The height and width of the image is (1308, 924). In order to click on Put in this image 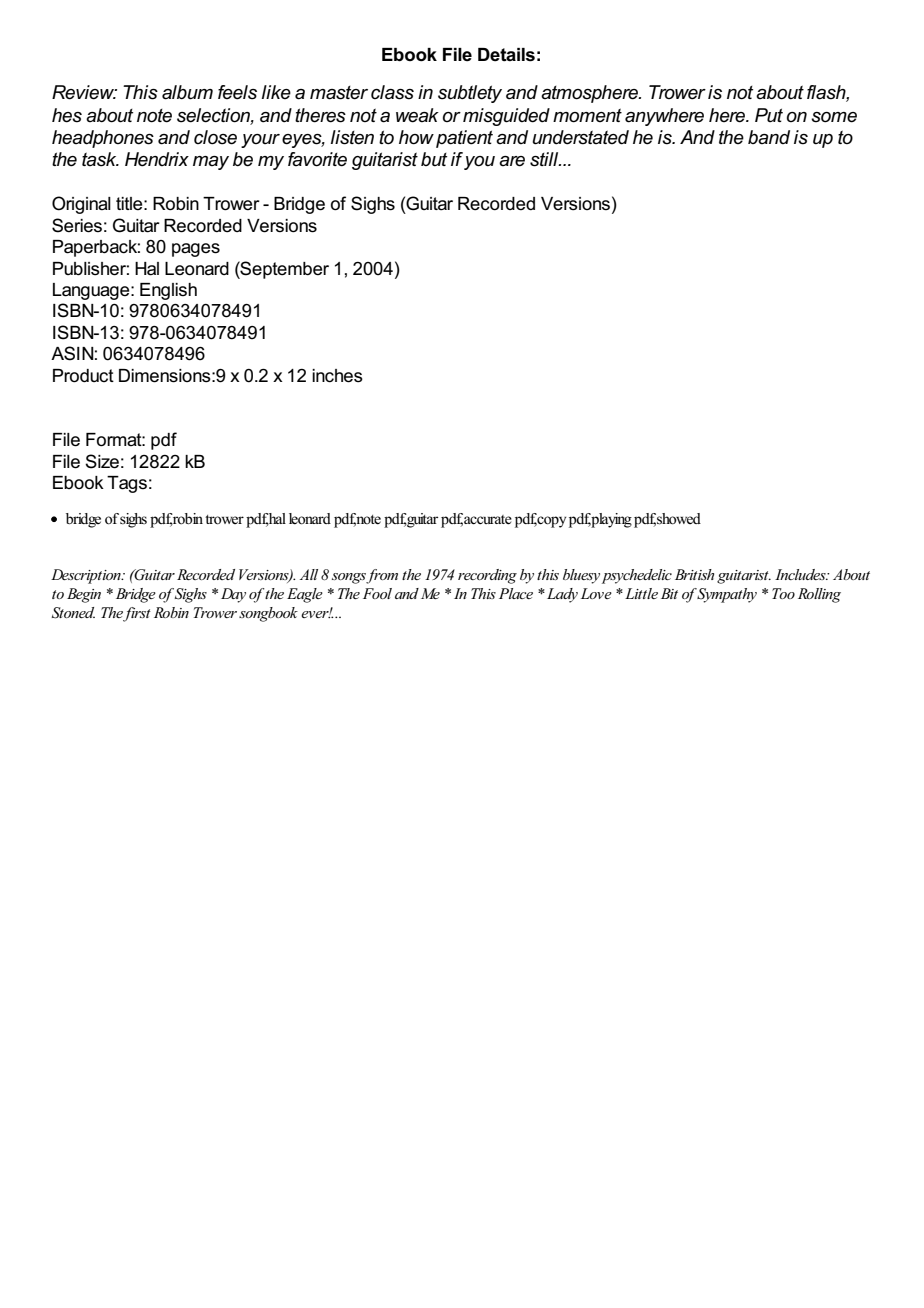, I will do `click(769, 115)`.
